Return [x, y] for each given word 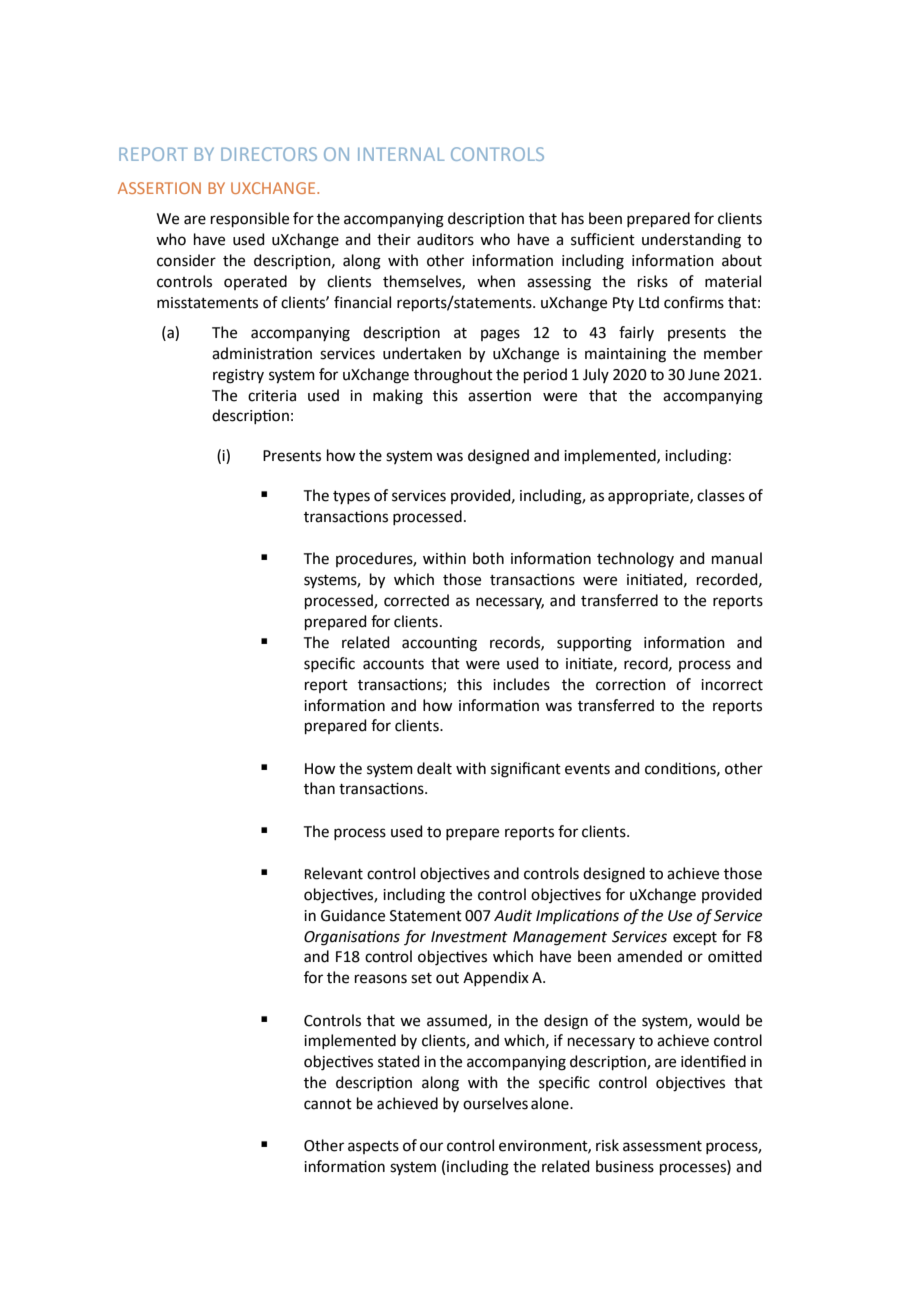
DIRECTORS [269, 154]
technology [635, 560]
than [319, 788]
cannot [328, 1104]
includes [521, 684]
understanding [691, 241]
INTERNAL [401, 154]
